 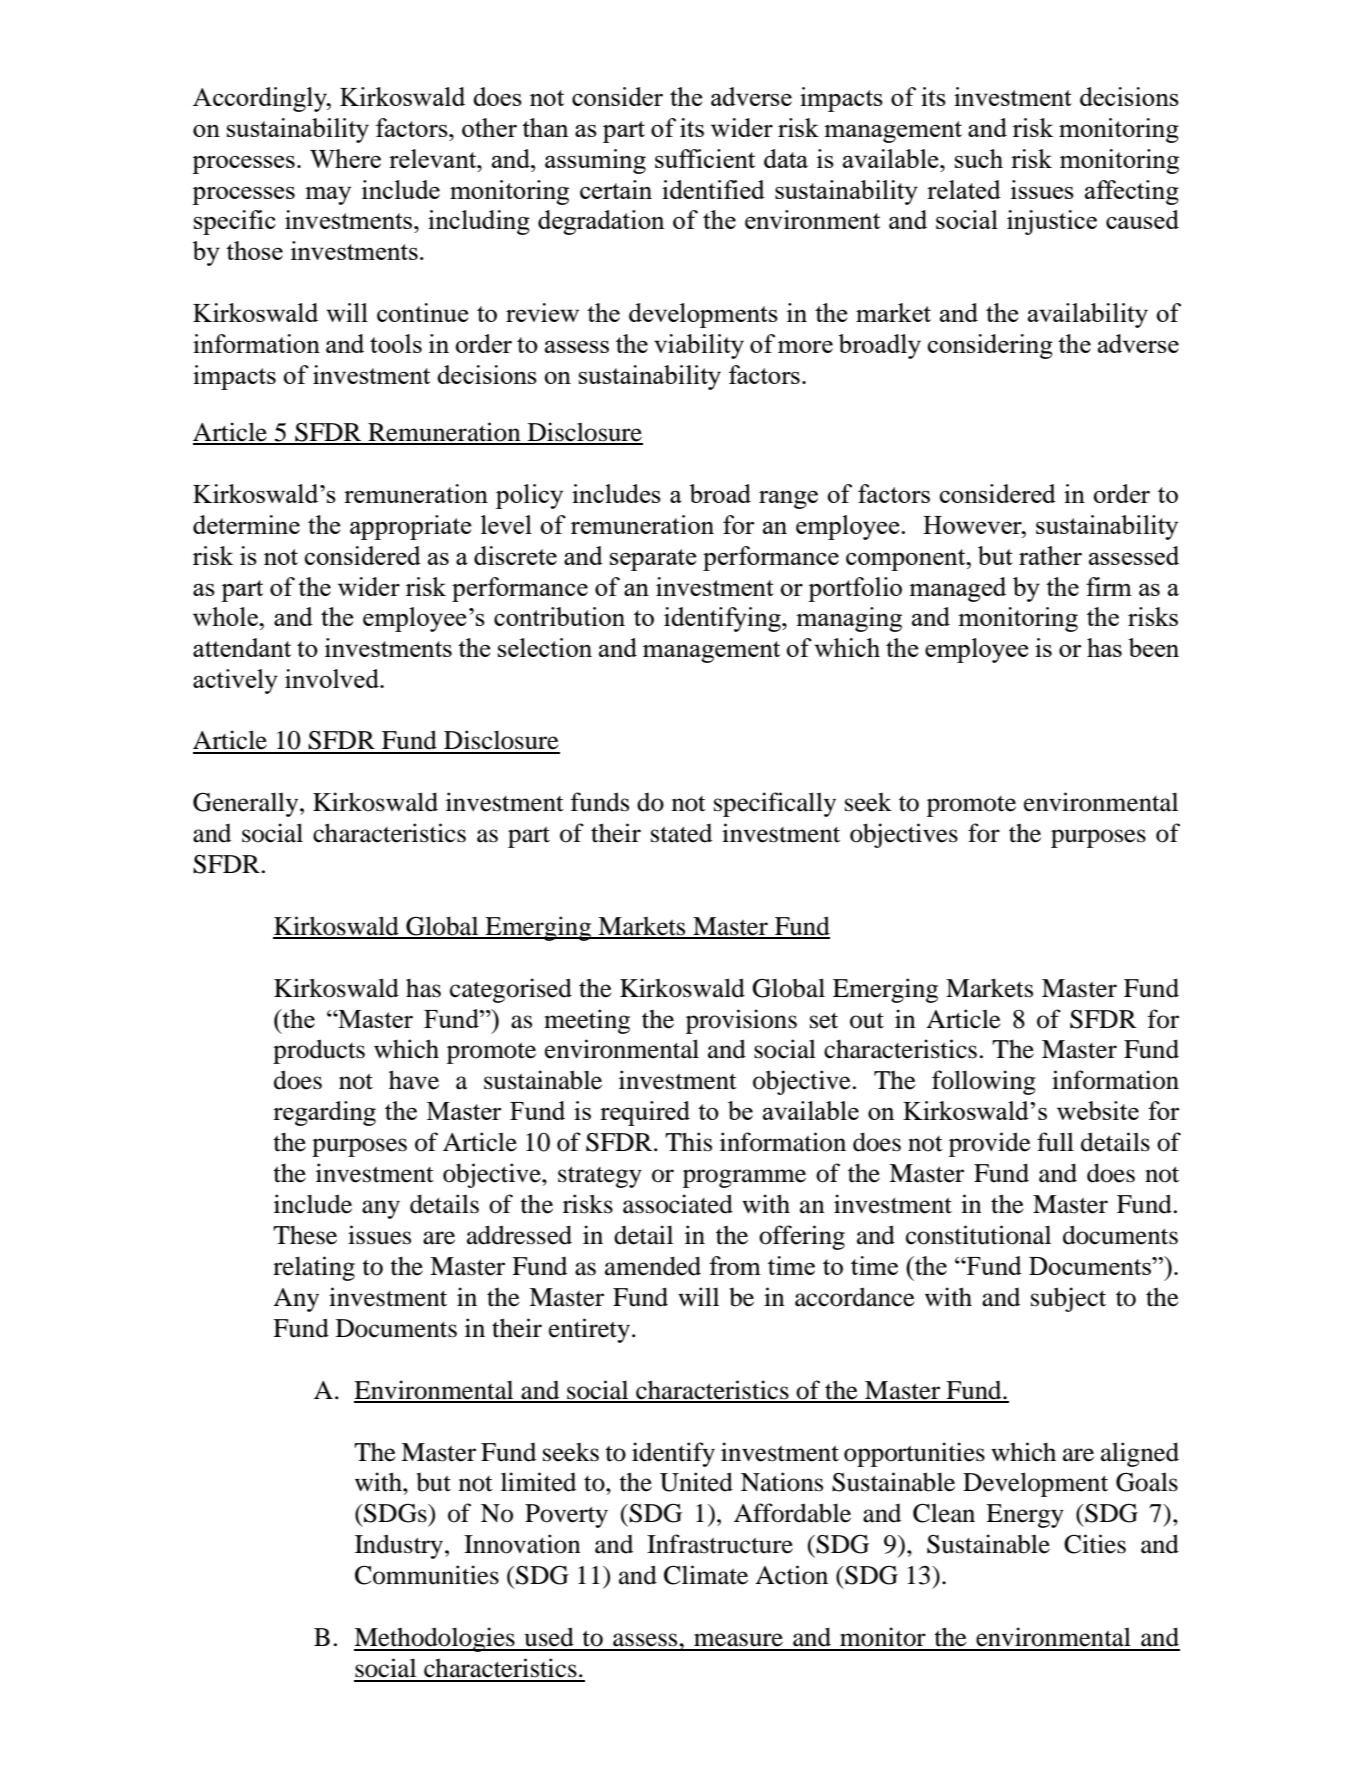 What do you see at coordinates (705, 158) in the screenshot?
I see `sufficient` at bounding box center [705, 158].
